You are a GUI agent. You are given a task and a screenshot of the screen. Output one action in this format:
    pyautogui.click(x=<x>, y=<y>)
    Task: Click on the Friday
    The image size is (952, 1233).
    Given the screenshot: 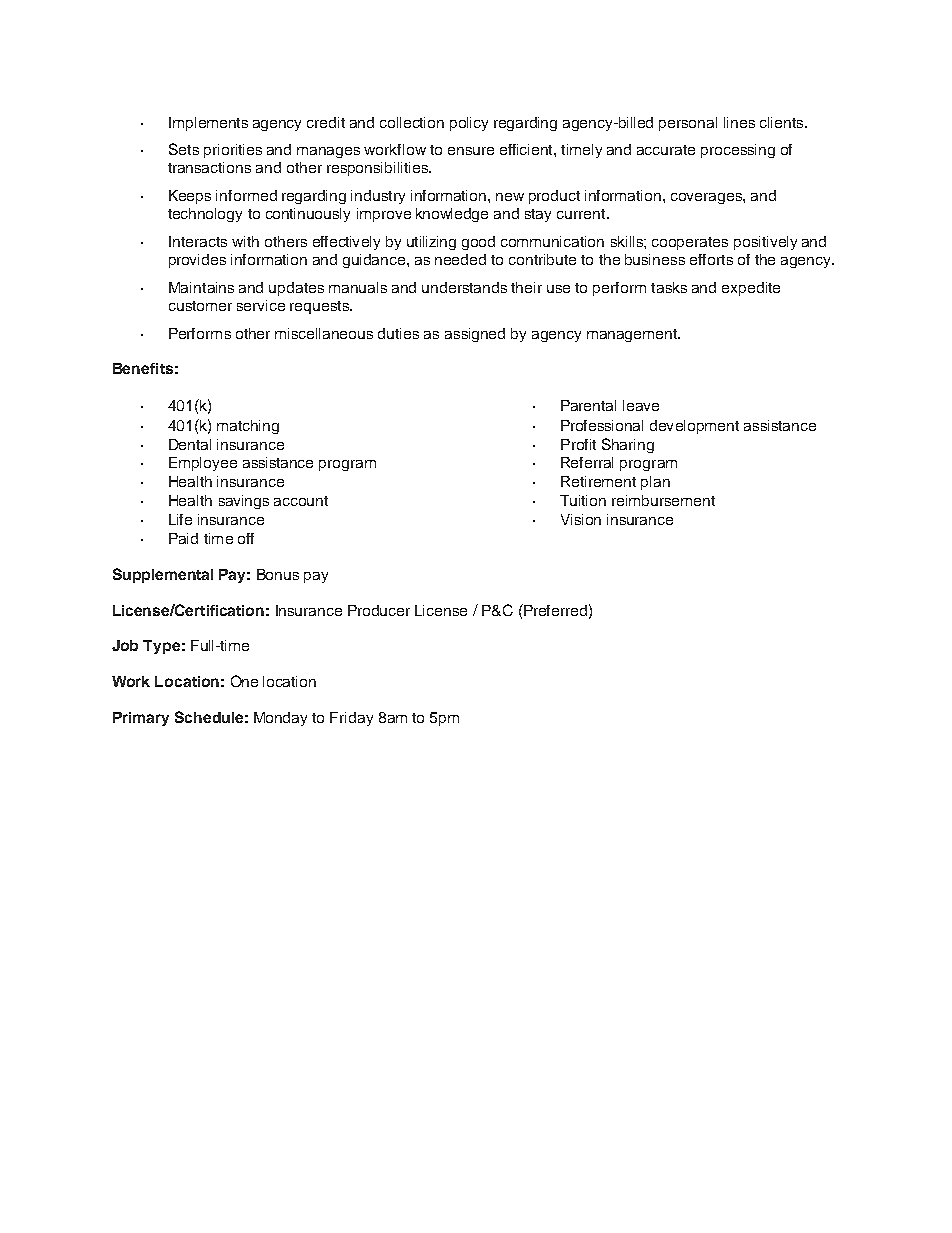 What is the action you would take?
    pyautogui.click(x=351, y=719)
